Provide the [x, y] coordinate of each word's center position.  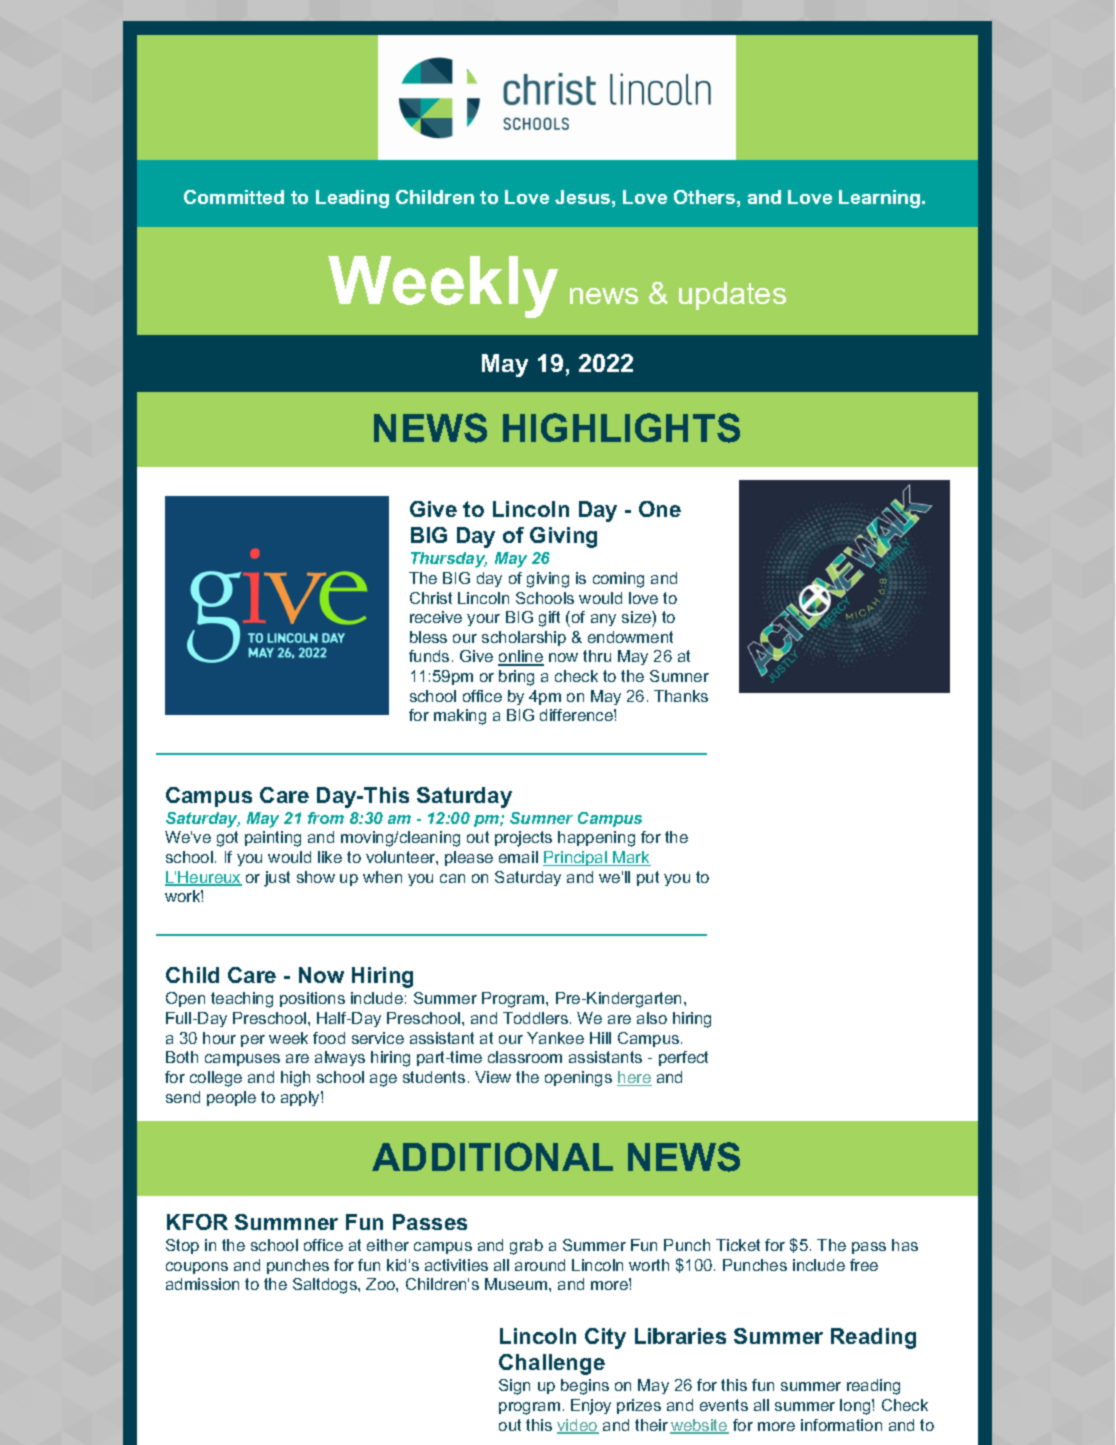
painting [273, 839]
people [231, 1098]
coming [618, 580]
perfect [683, 1058]
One [660, 509]
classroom [525, 1057]
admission [202, 1284]
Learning [881, 199]
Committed [234, 197]
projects [523, 839]
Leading [352, 199]
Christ [431, 598]
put [648, 878]
